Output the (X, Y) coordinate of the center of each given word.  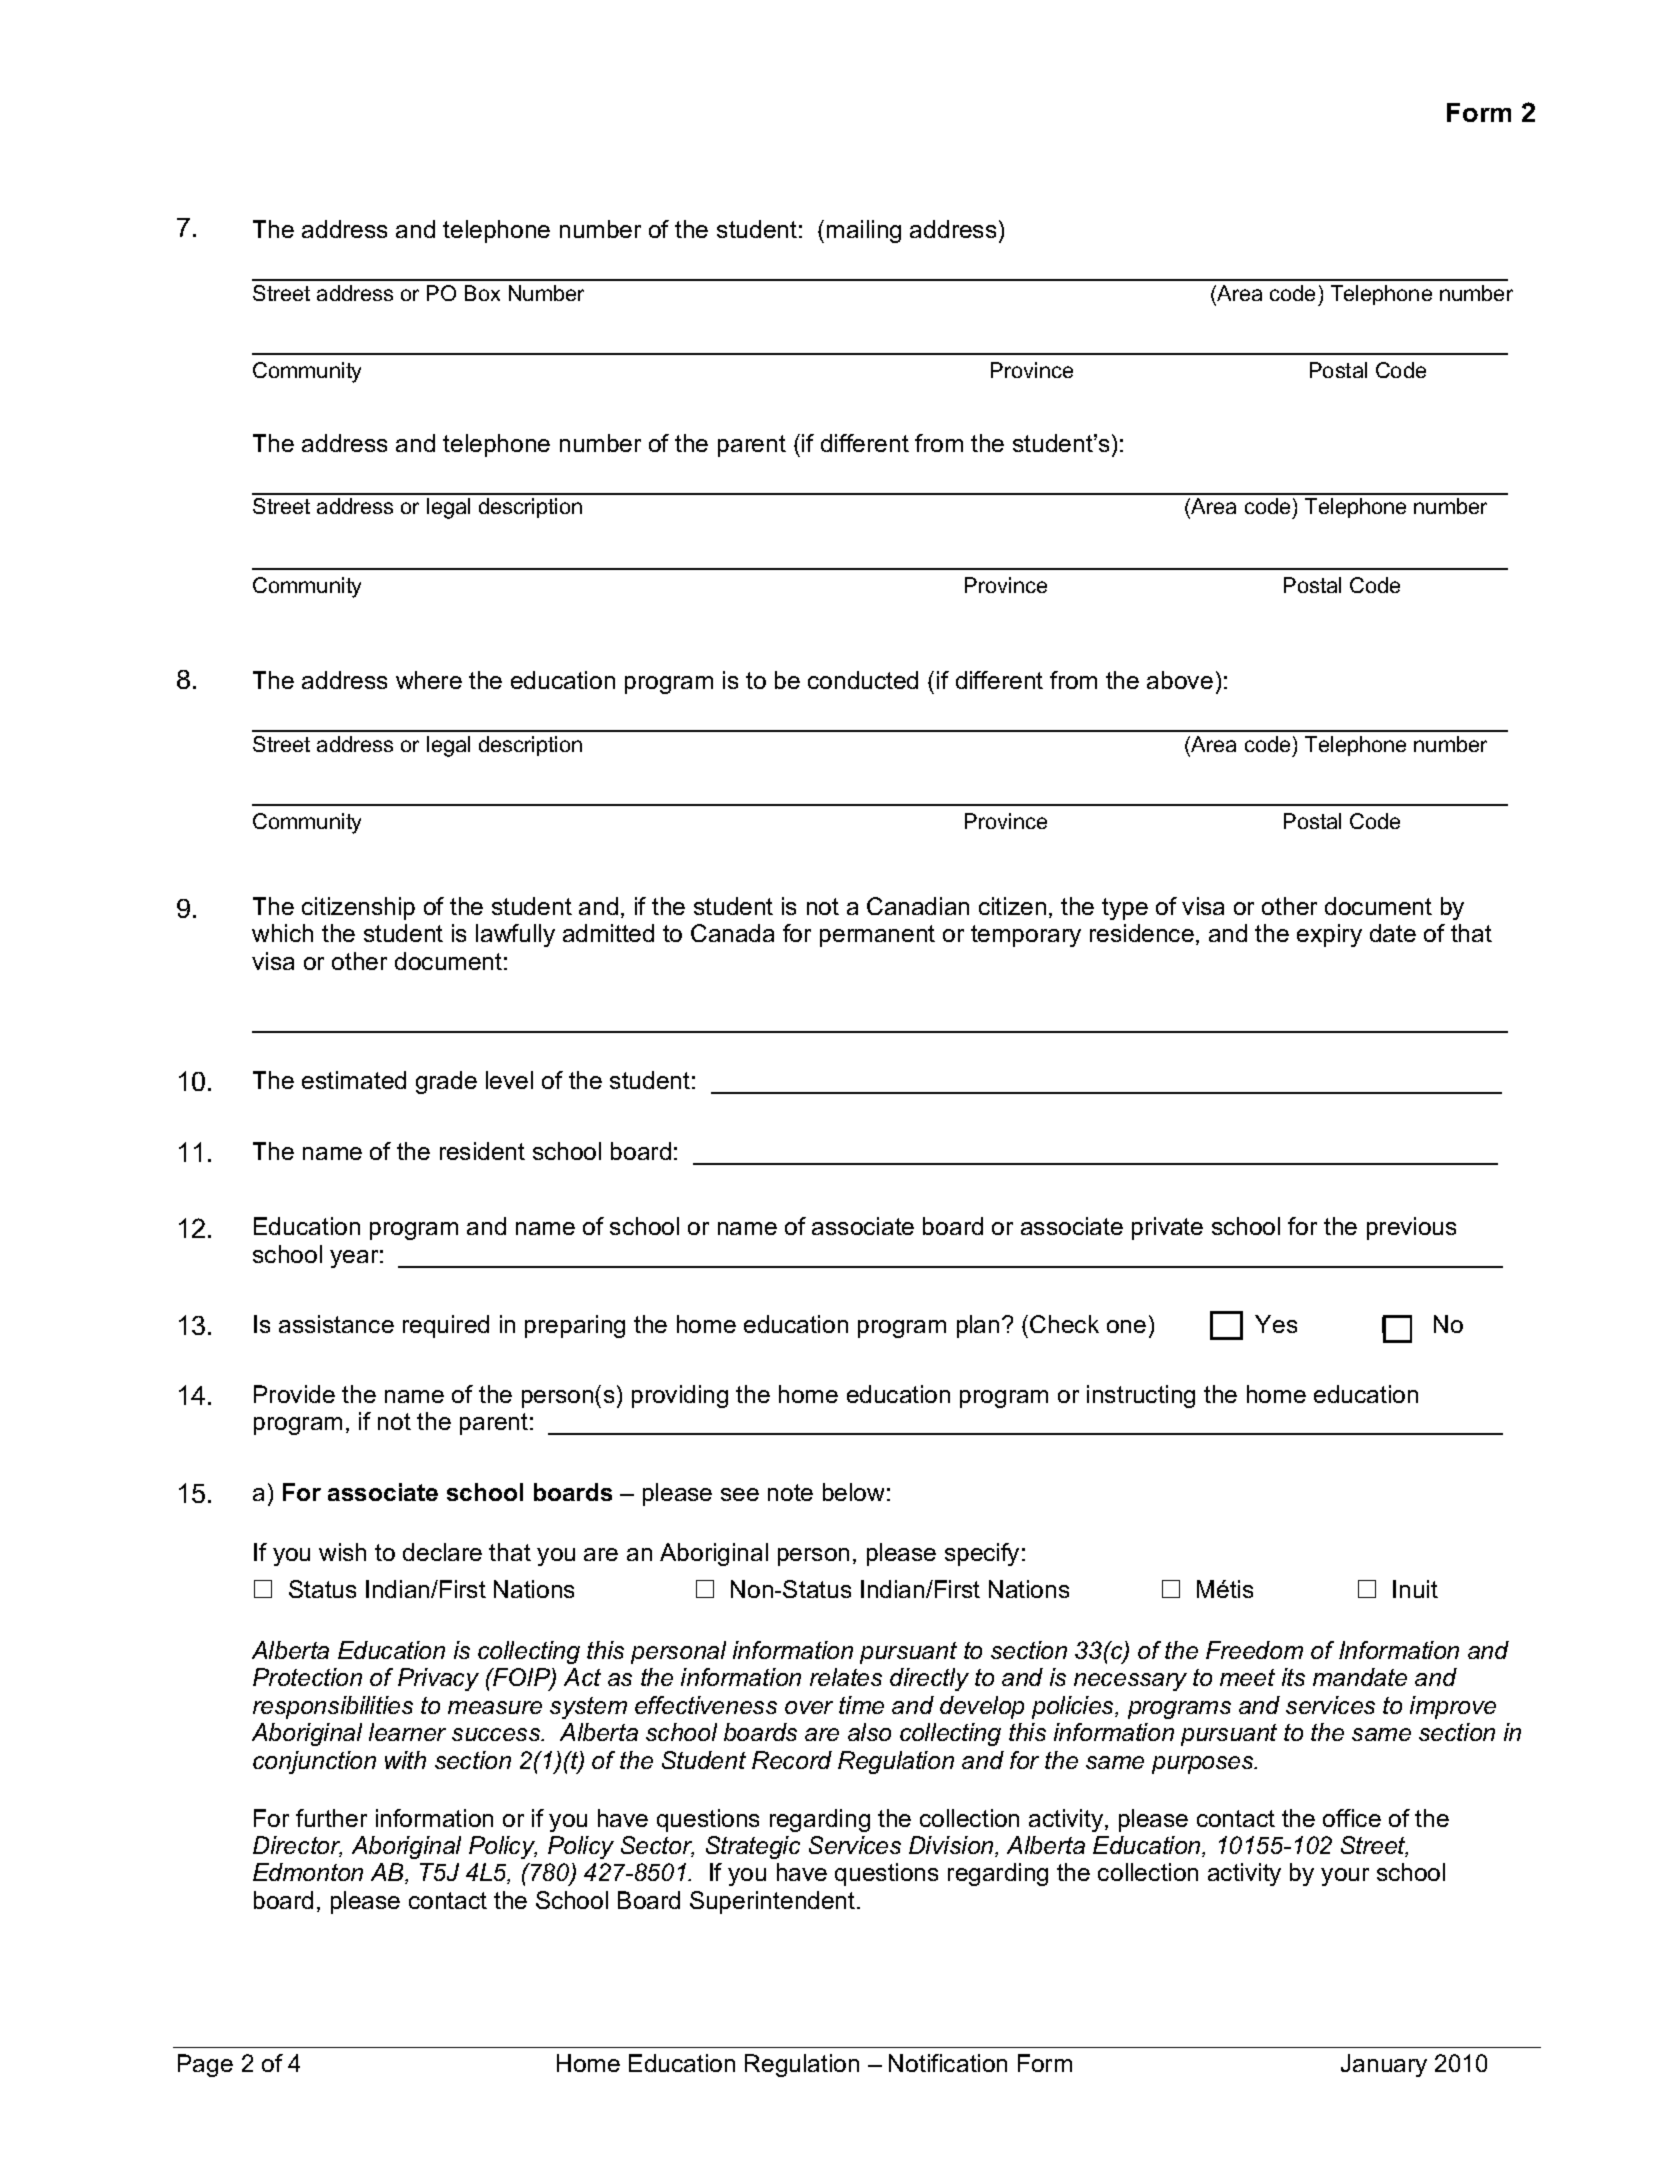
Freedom (1254, 1650)
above (1180, 680)
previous (1411, 1228)
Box (482, 293)
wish (342, 1552)
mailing (864, 231)
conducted (863, 680)
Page (205, 2065)
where (429, 680)
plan (978, 1326)
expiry (1329, 935)
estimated (354, 1080)
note (790, 1492)
